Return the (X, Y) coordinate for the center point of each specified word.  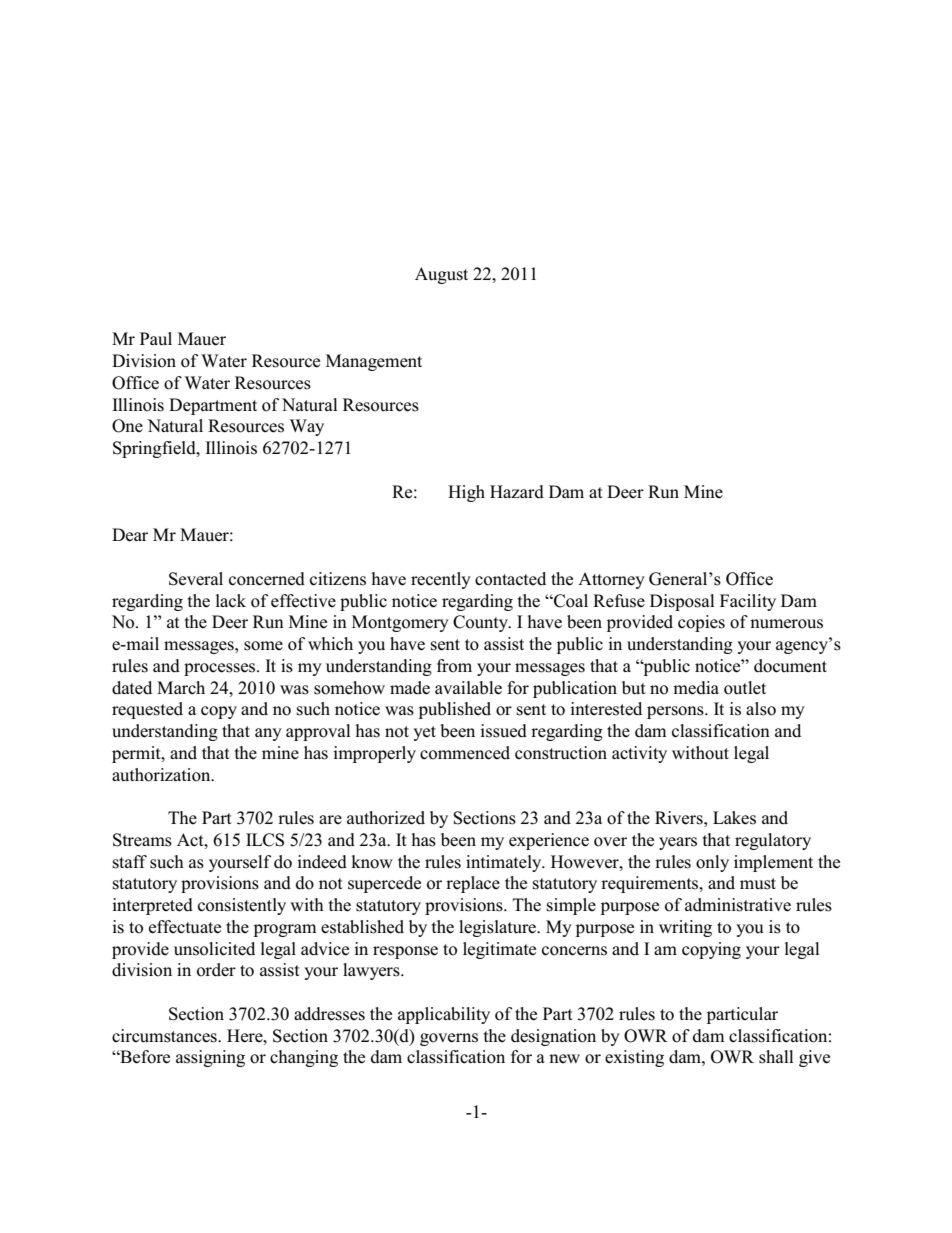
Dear (130, 535)
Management (374, 362)
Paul (156, 339)
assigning (210, 1058)
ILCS (265, 840)
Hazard (517, 492)
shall (776, 1057)
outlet (745, 688)
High (466, 493)
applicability (444, 1015)
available (468, 688)
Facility (748, 602)
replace (473, 884)
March (181, 688)
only (712, 863)
